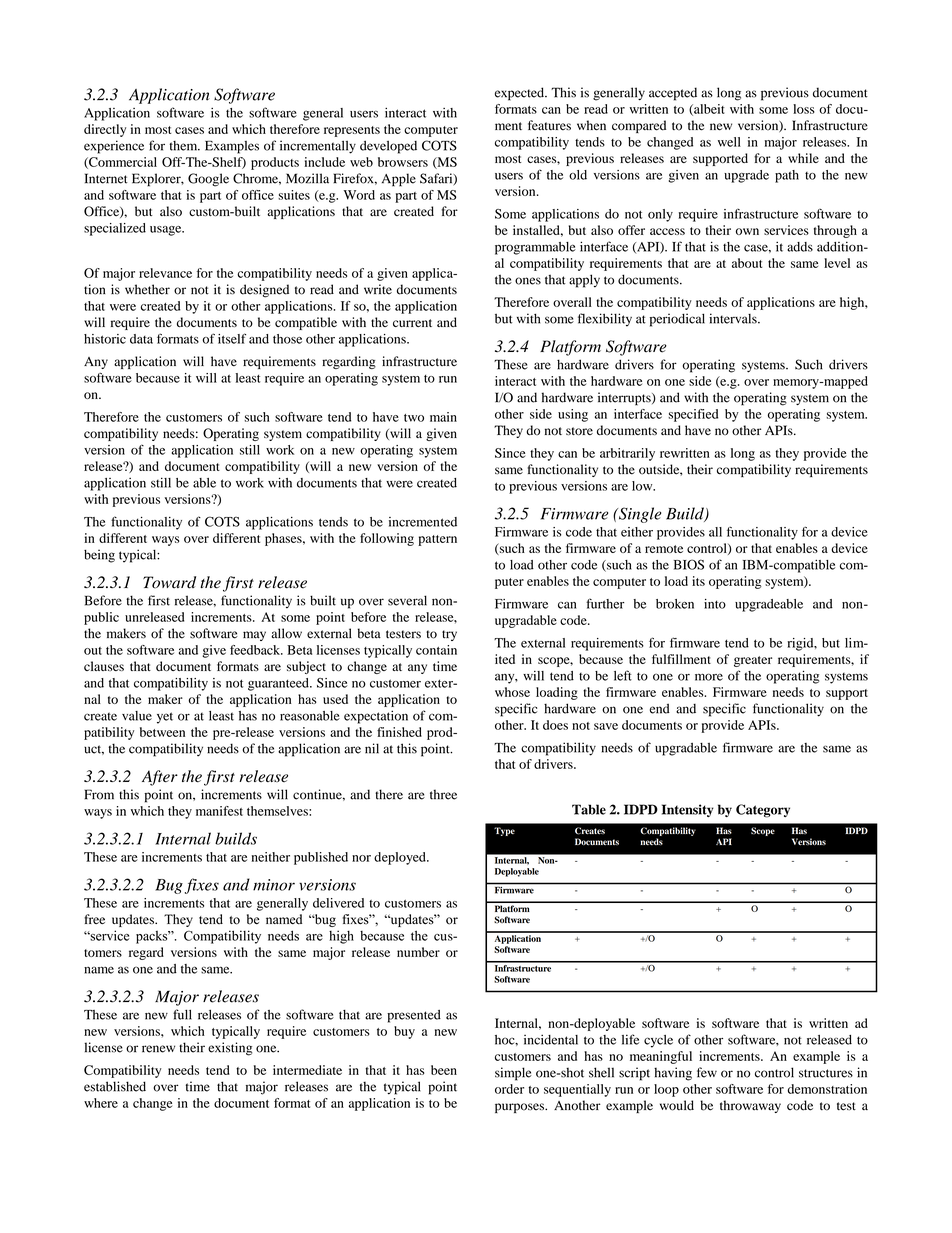 The image size is (952, 1233). Describe the element at coordinates (520, 94) in the screenshot. I see `expected` at that location.
